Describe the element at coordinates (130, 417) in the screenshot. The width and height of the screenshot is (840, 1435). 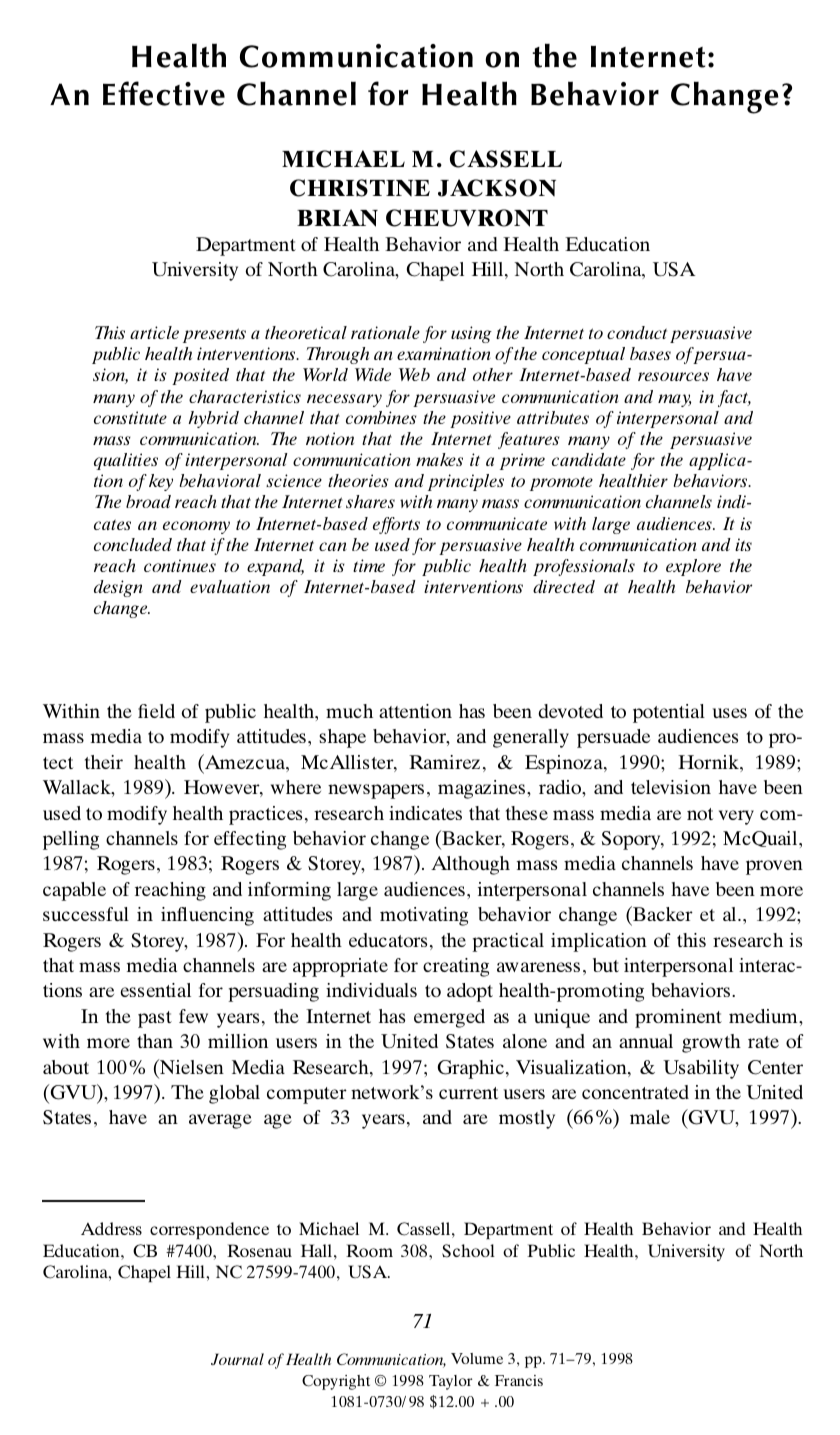
I see `constitute` at that location.
